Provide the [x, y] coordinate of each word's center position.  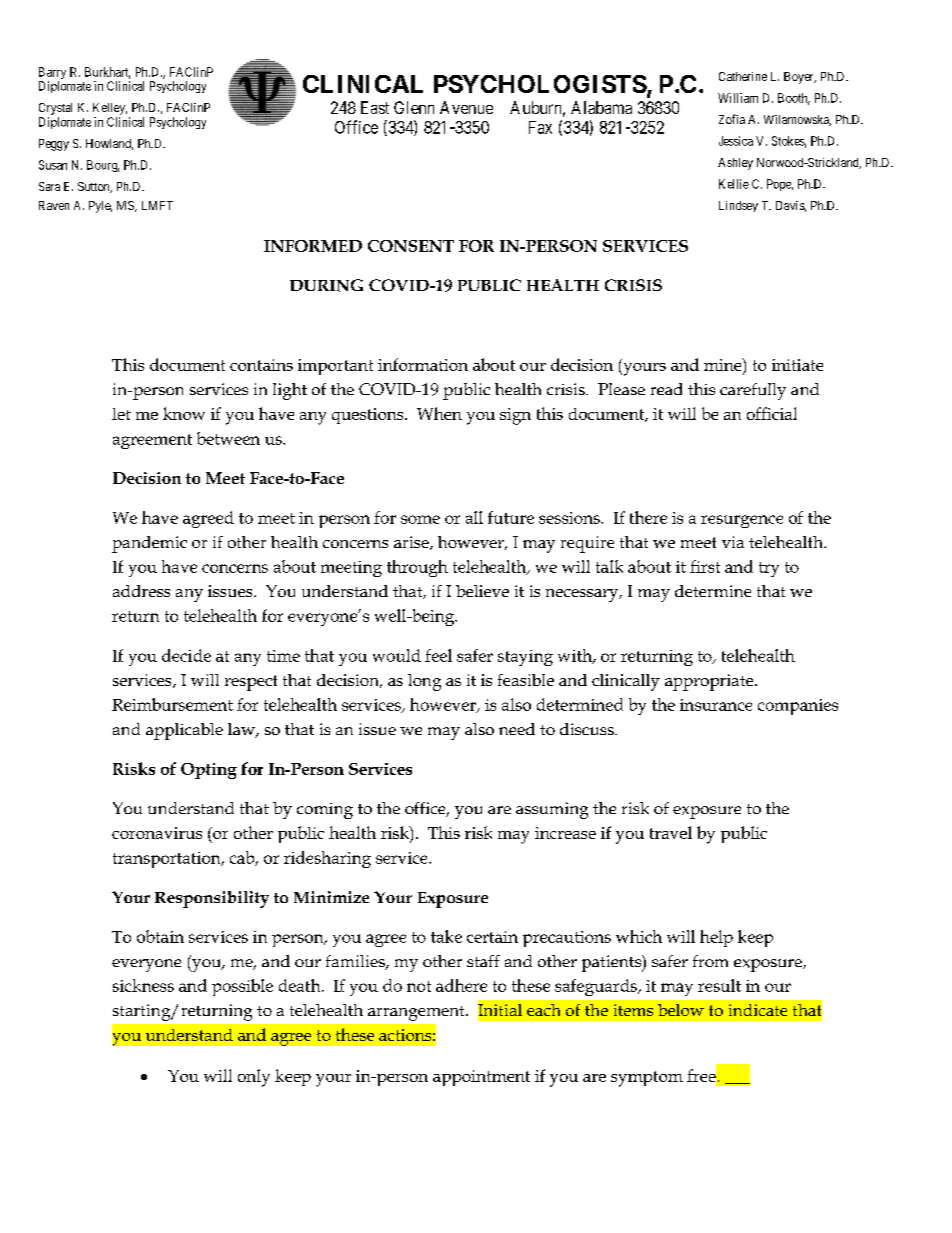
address [141, 591]
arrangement [417, 1013]
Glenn [414, 107]
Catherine [743, 76]
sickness [143, 985]
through [417, 568]
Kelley [110, 109]
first [705, 566]
